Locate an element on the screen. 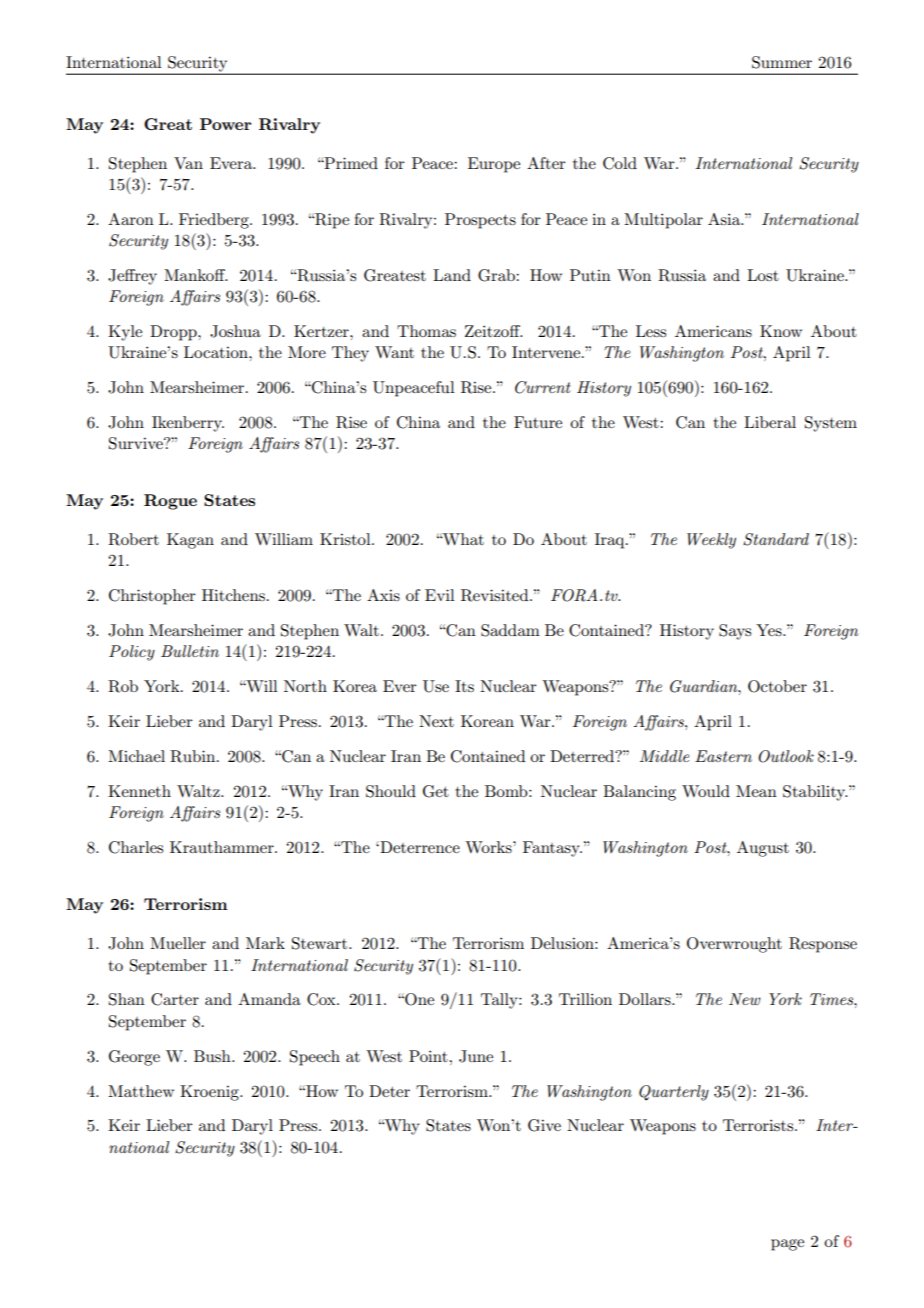 The image size is (924, 1308). Matthew is located at coordinates (141, 1091).
